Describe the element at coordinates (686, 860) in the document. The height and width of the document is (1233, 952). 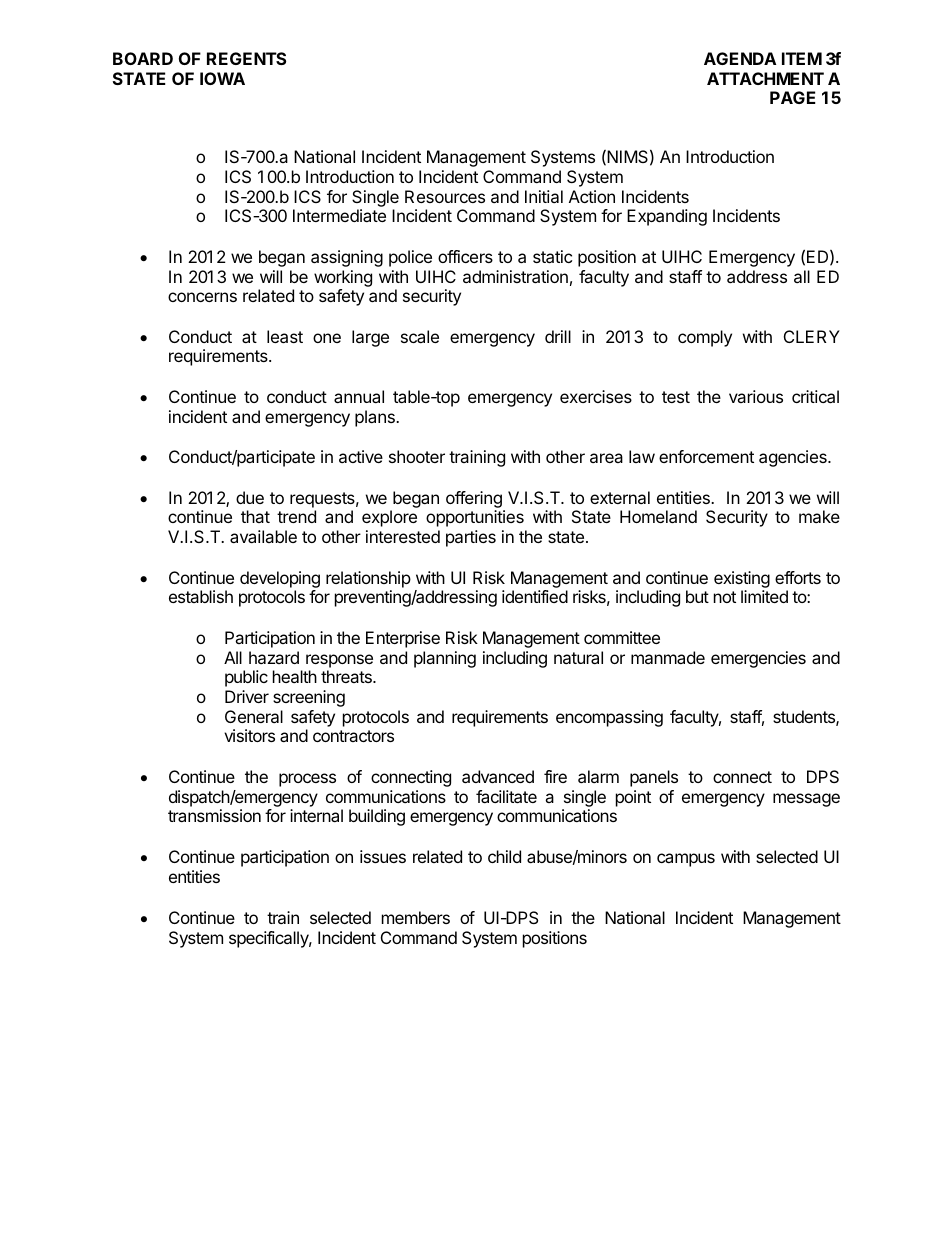
I see `campus` at that location.
